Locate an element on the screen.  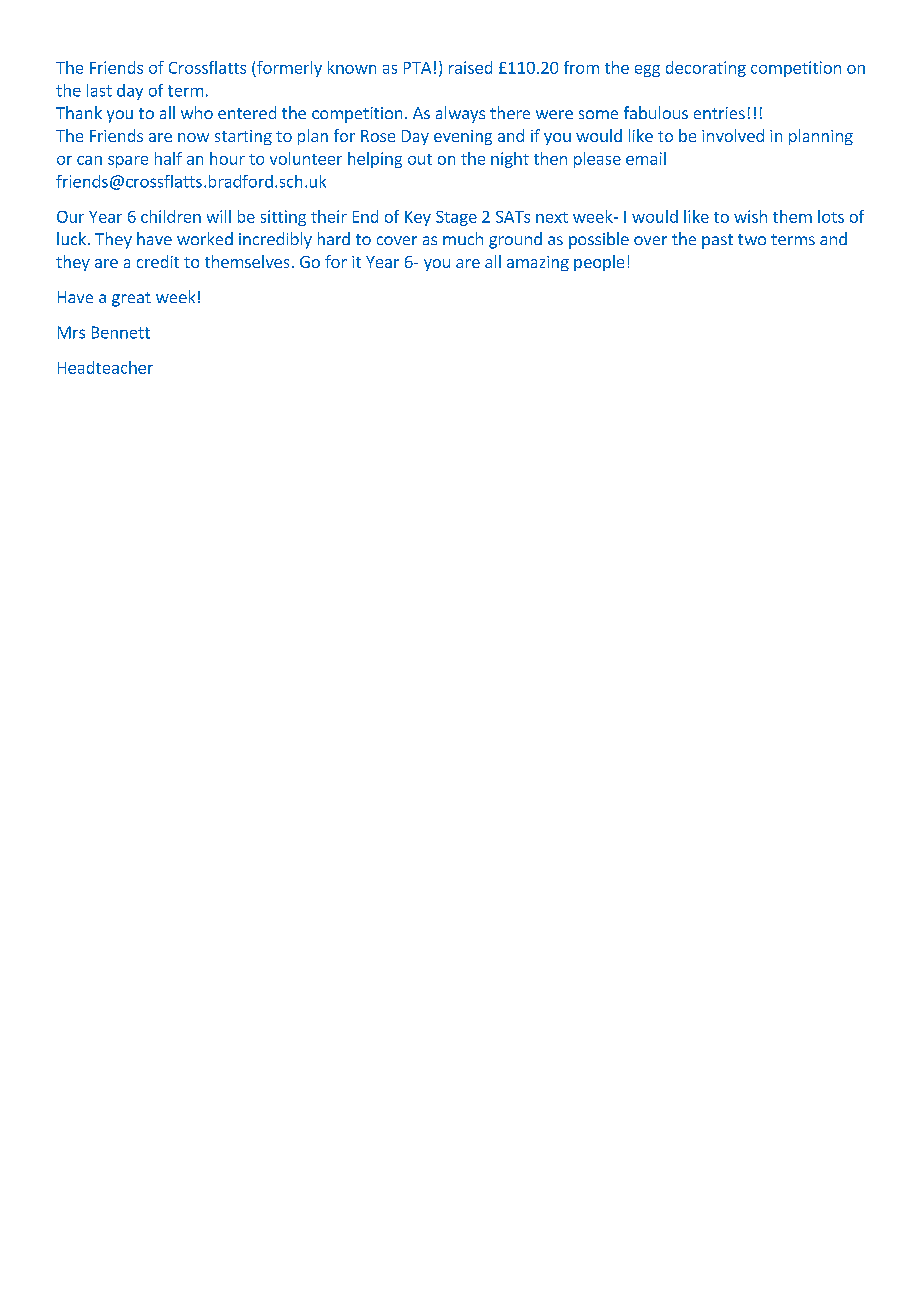
great is located at coordinates (131, 299).
